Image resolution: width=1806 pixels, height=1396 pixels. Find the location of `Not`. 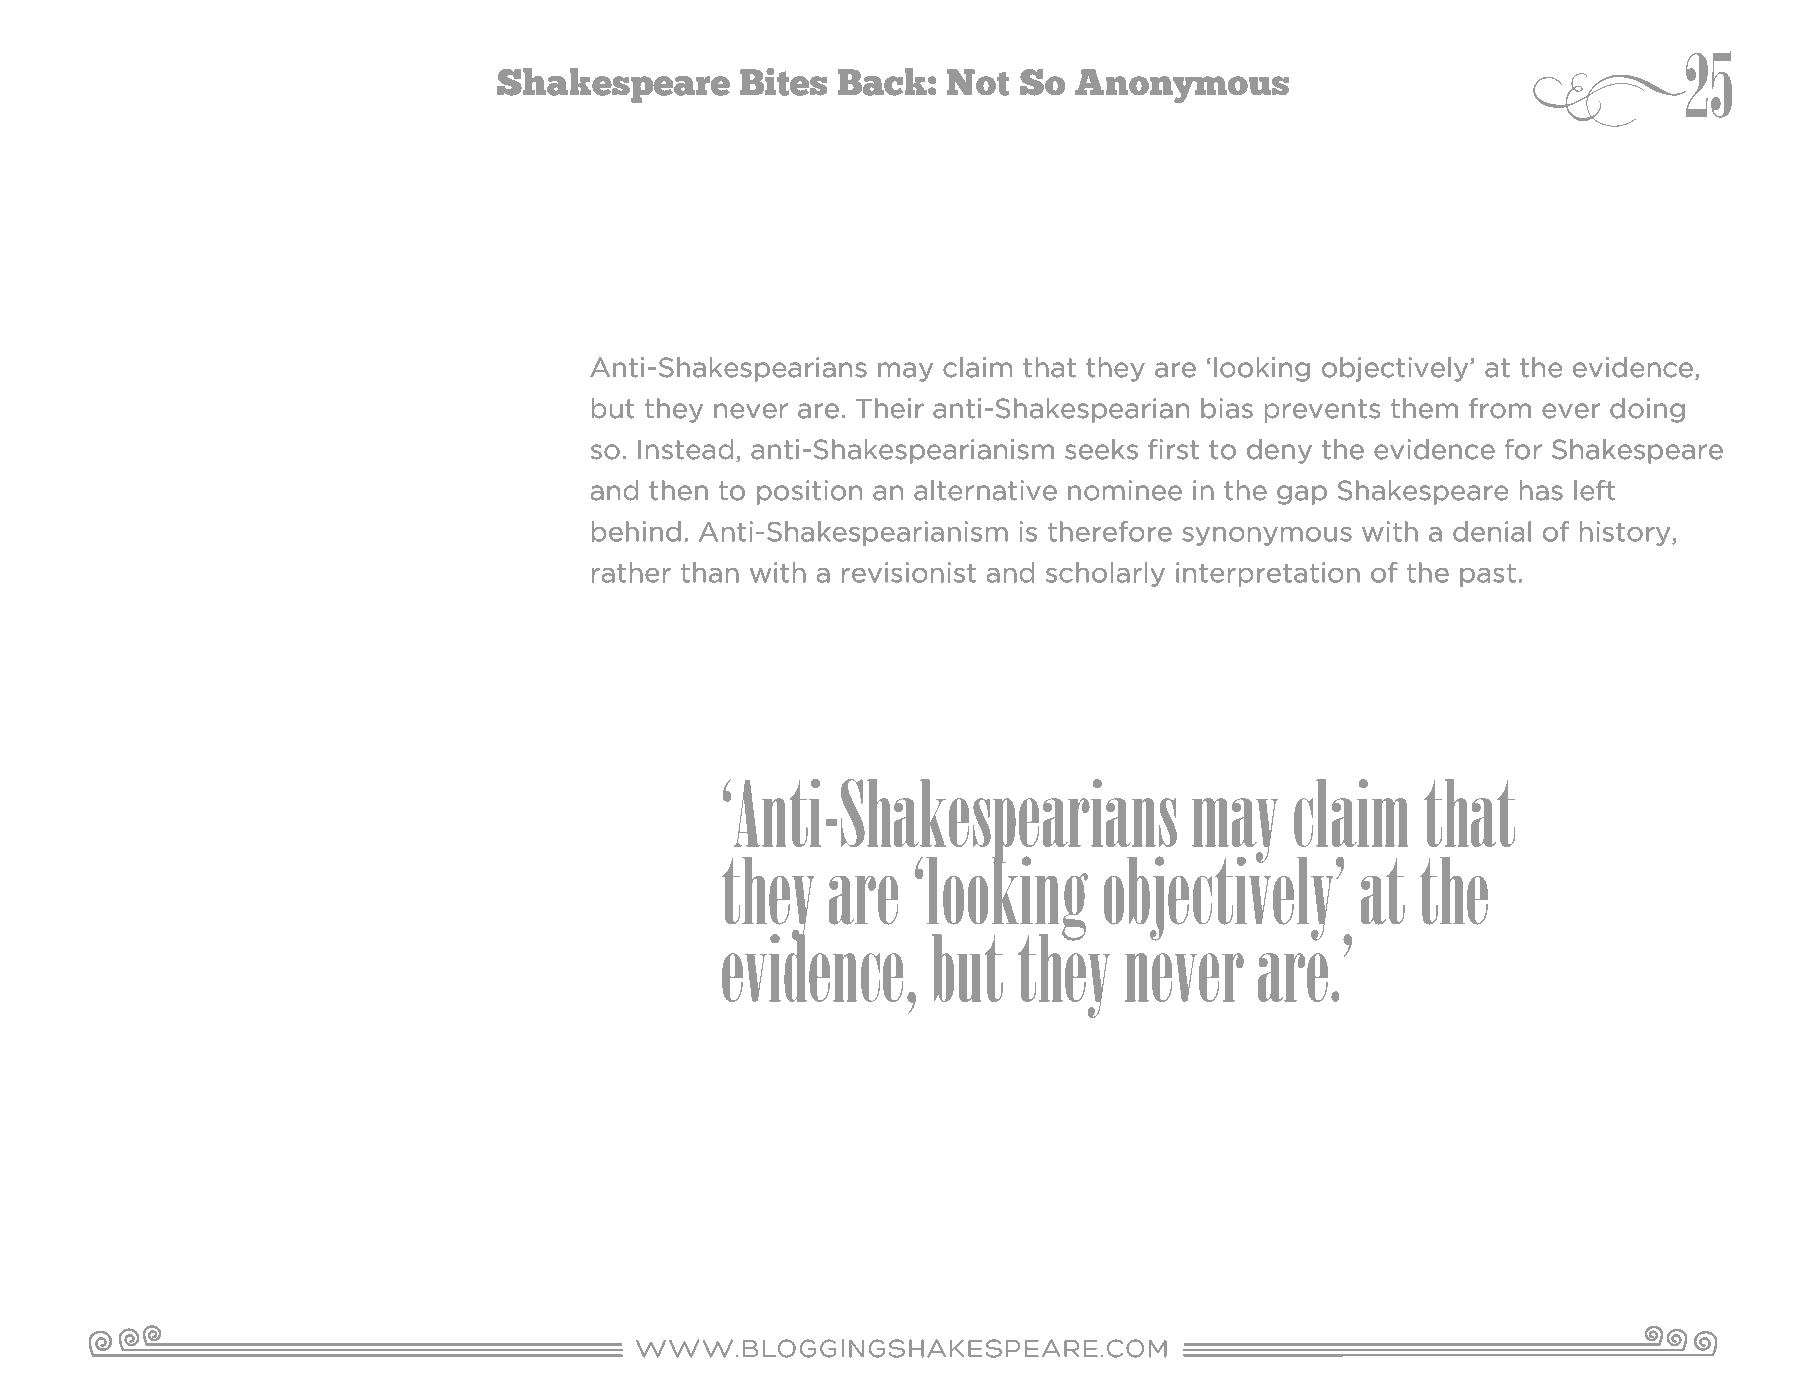

Not is located at coordinates (978, 82).
